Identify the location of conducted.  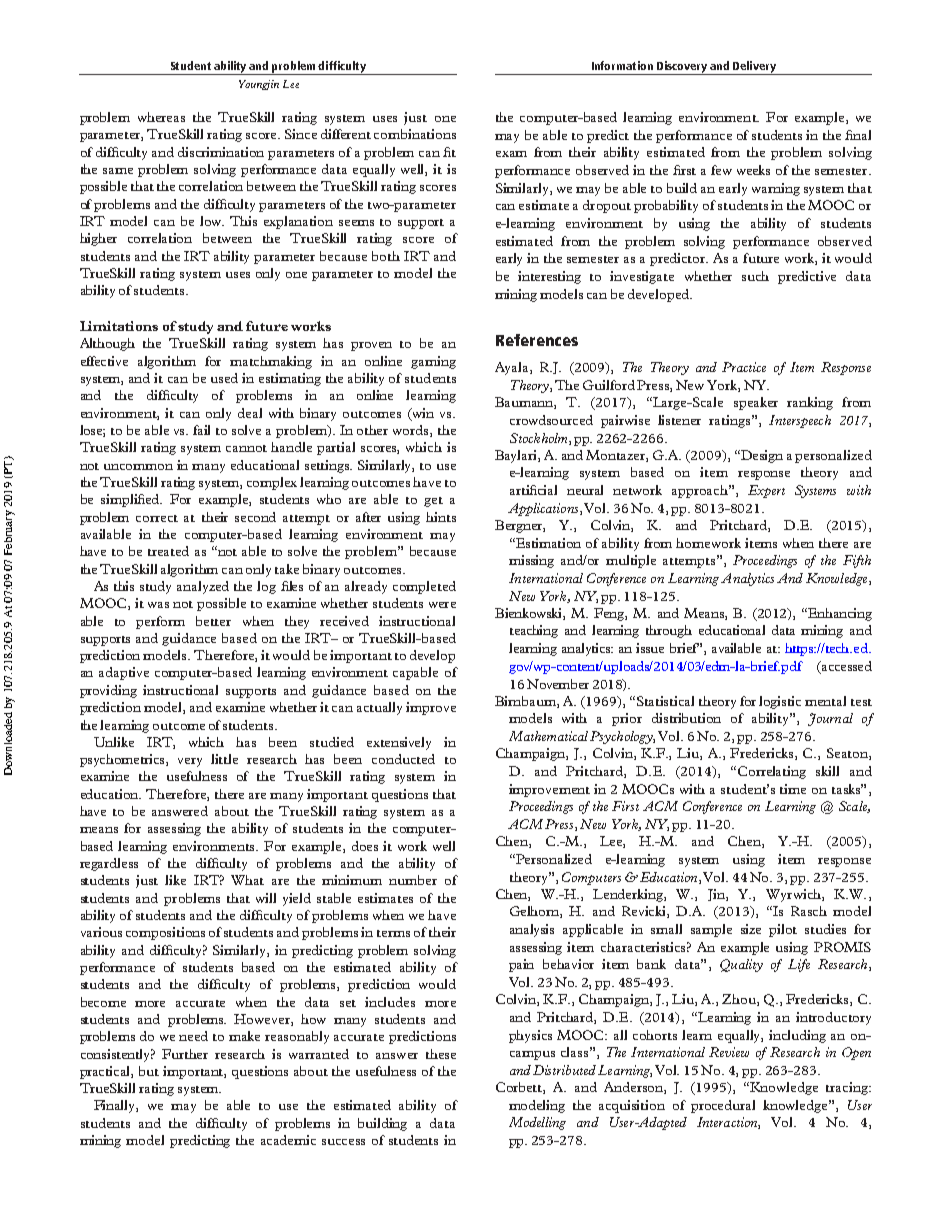
(403, 759).
